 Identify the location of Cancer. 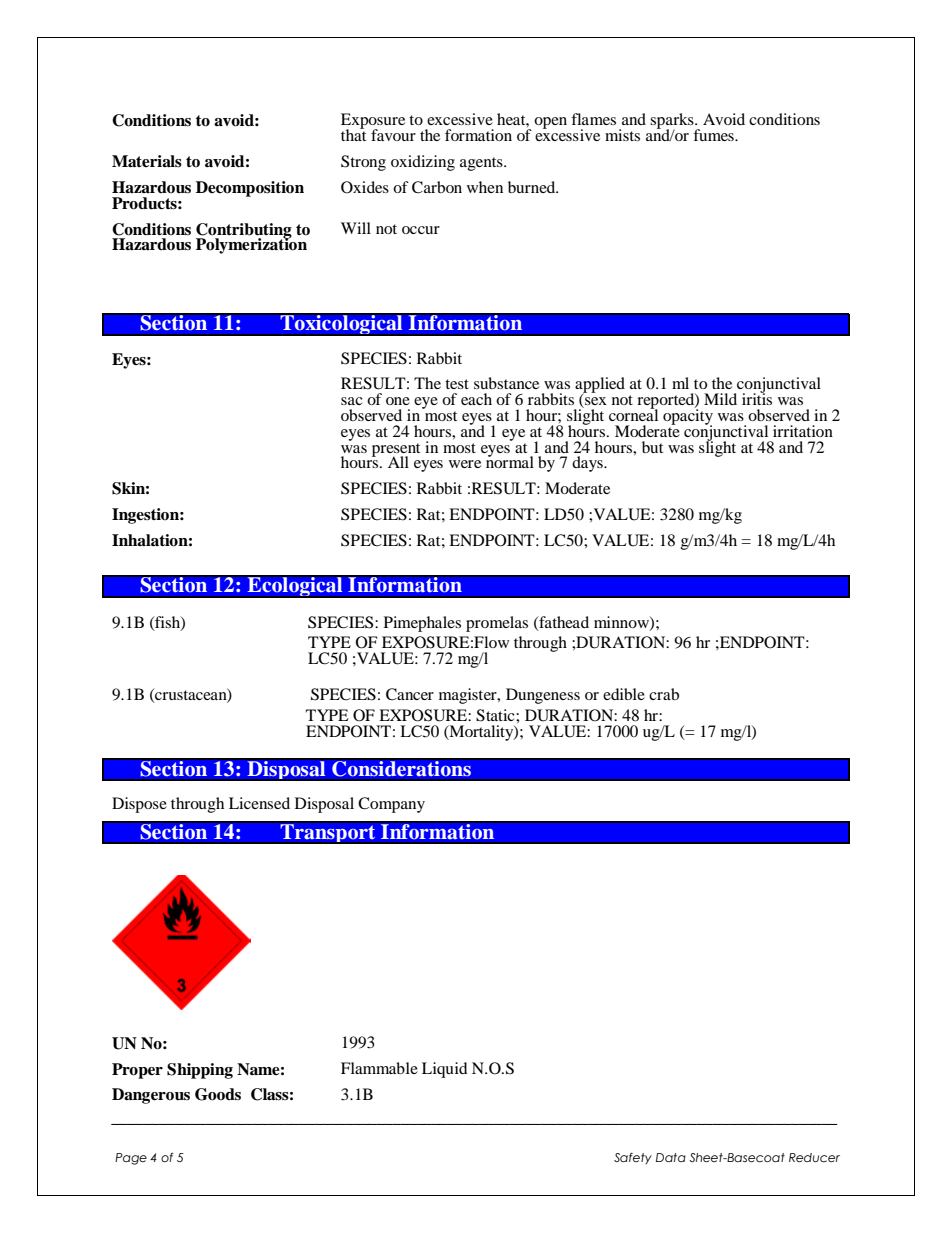
(410, 694).
